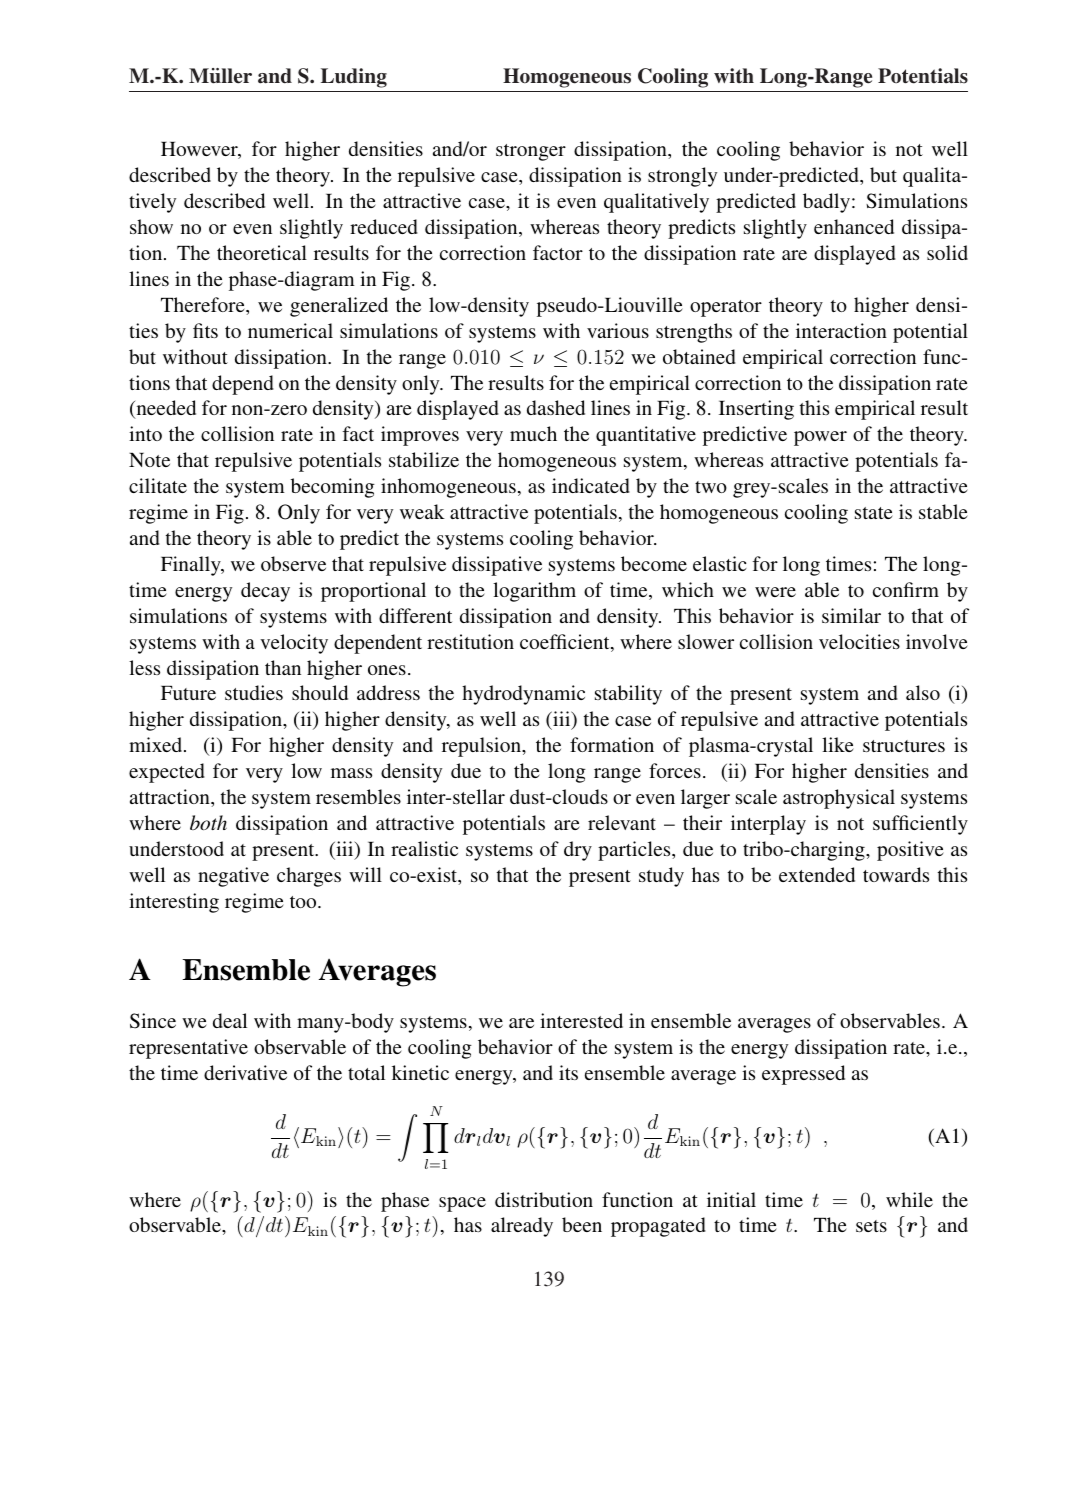 Image resolution: width=1067 pixels, height=1510 pixels. What do you see at coordinates (854, 226) in the screenshot?
I see `enhanced` at bounding box center [854, 226].
